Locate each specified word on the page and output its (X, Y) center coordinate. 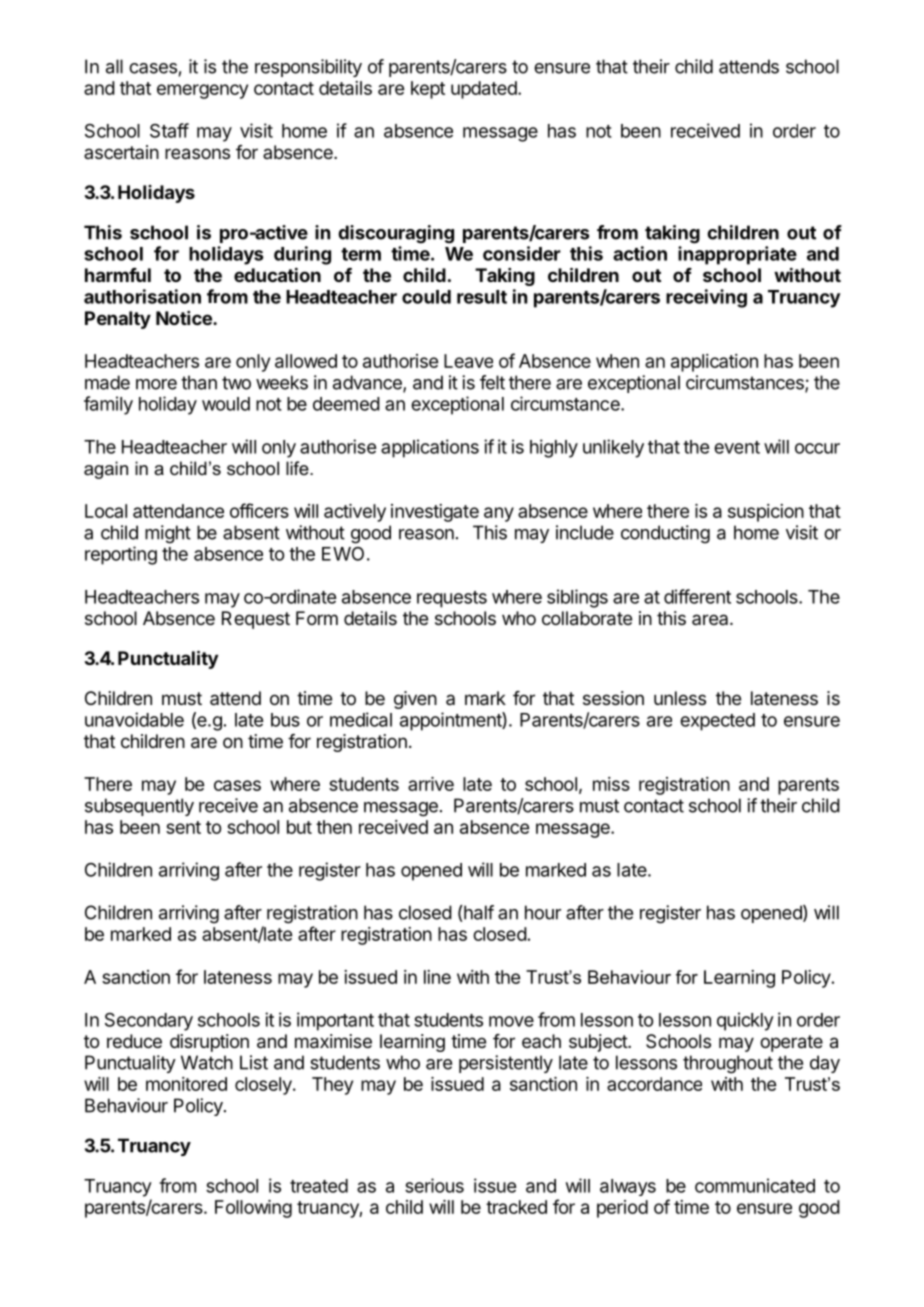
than (199, 382)
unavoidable (134, 719)
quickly (745, 1021)
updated (485, 90)
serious (434, 1185)
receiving (706, 298)
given (415, 700)
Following (253, 1209)
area (711, 619)
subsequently (139, 807)
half (478, 913)
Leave (468, 361)
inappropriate (737, 255)
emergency (202, 91)
